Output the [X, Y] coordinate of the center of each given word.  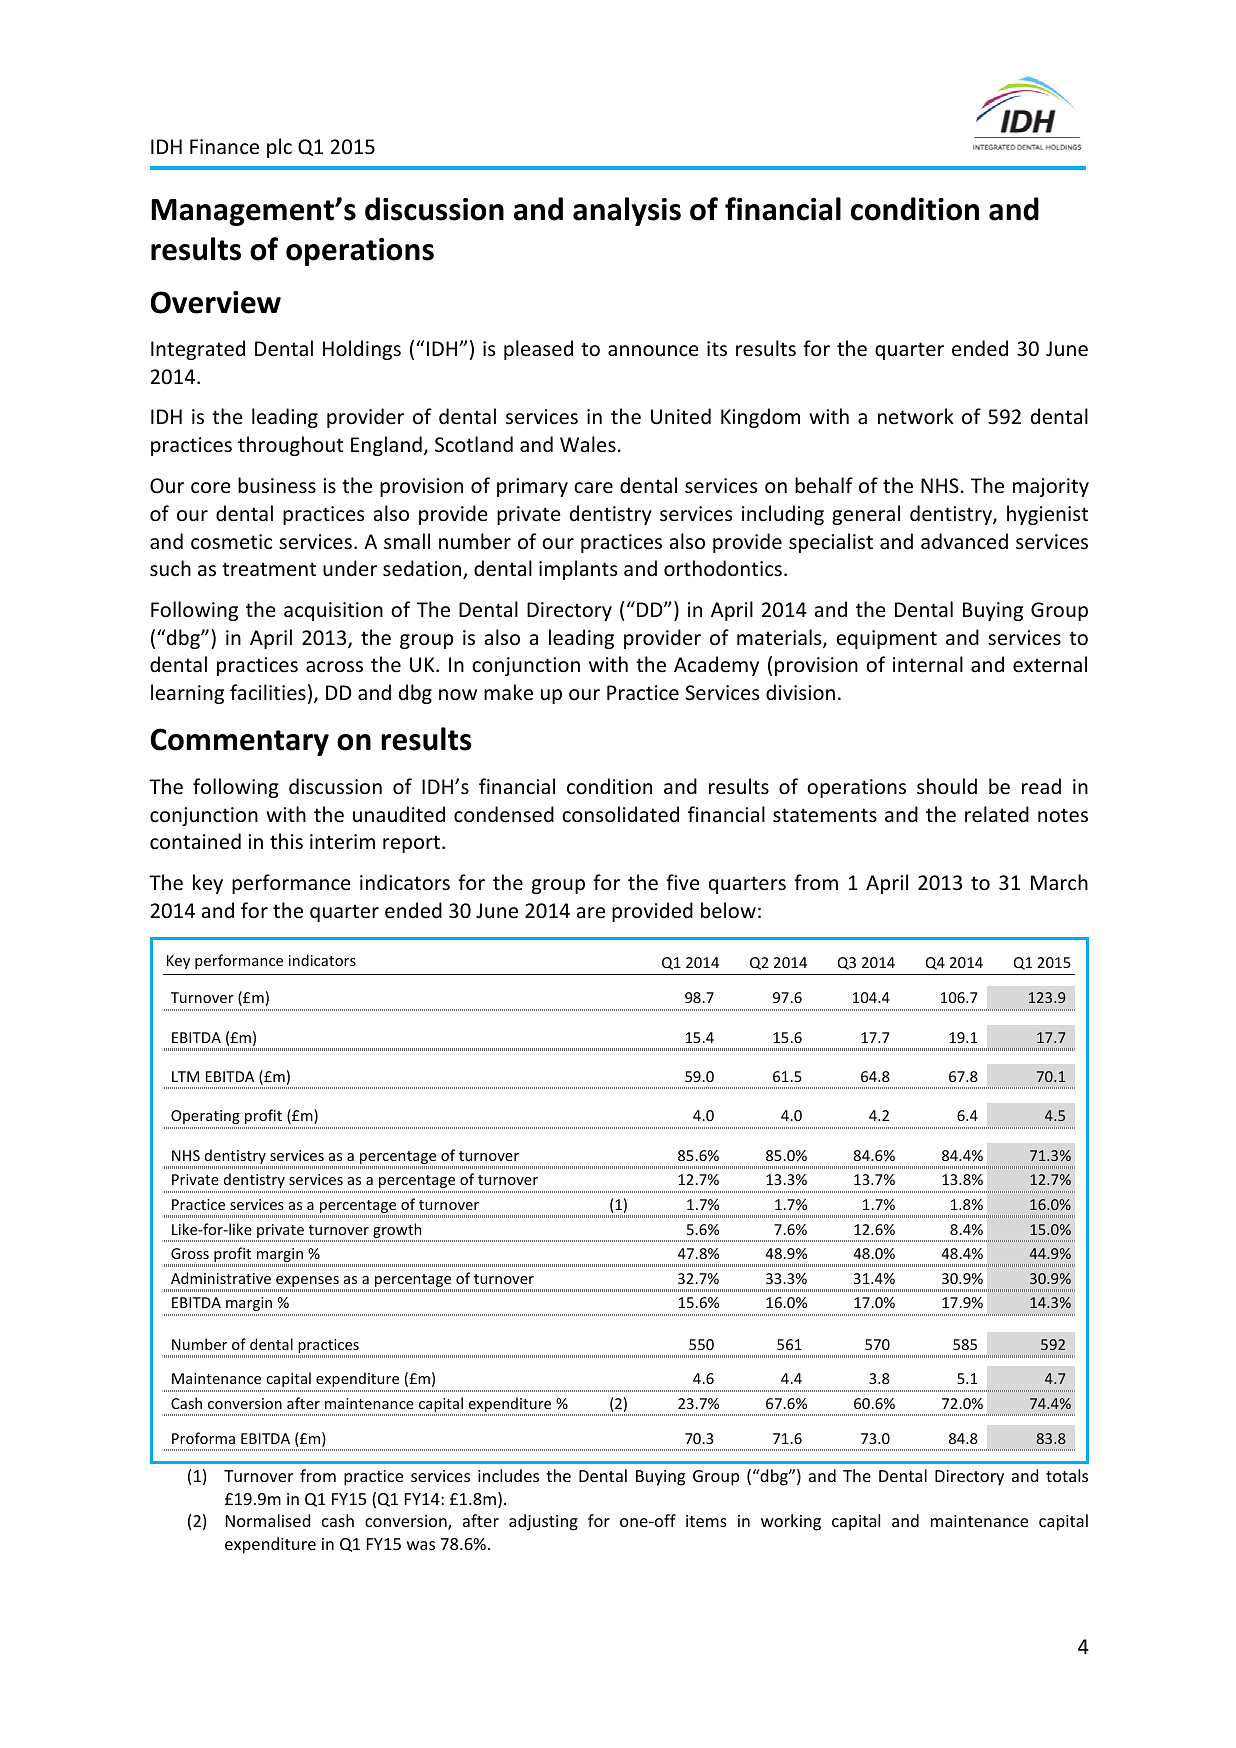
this [286, 841]
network [916, 416]
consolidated [620, 814]
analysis [627, 211]
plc [279, 148]
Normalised [268, 1520]
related [997, 814]
